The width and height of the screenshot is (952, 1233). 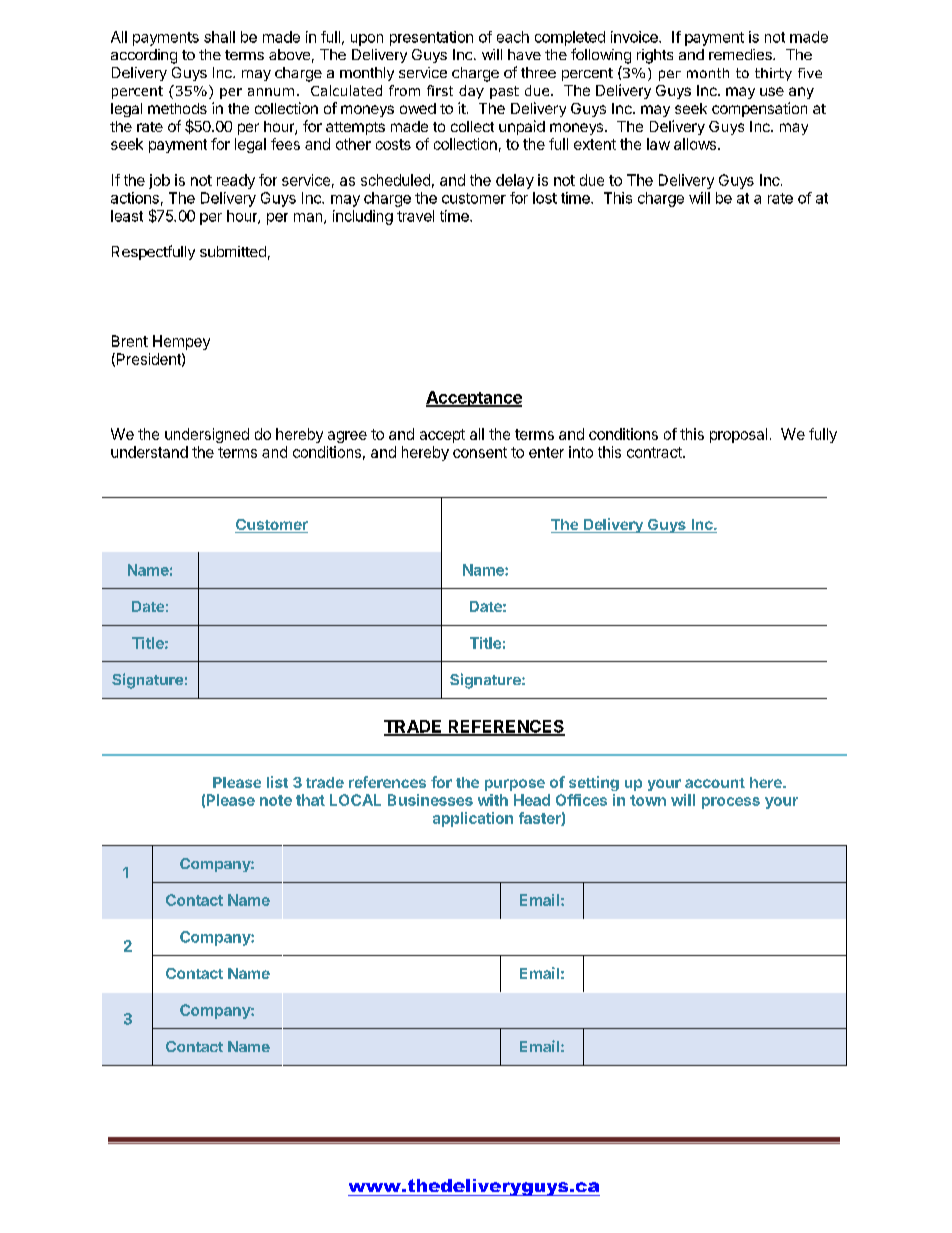 I want to click on shall, so click(x=219, y=37).
